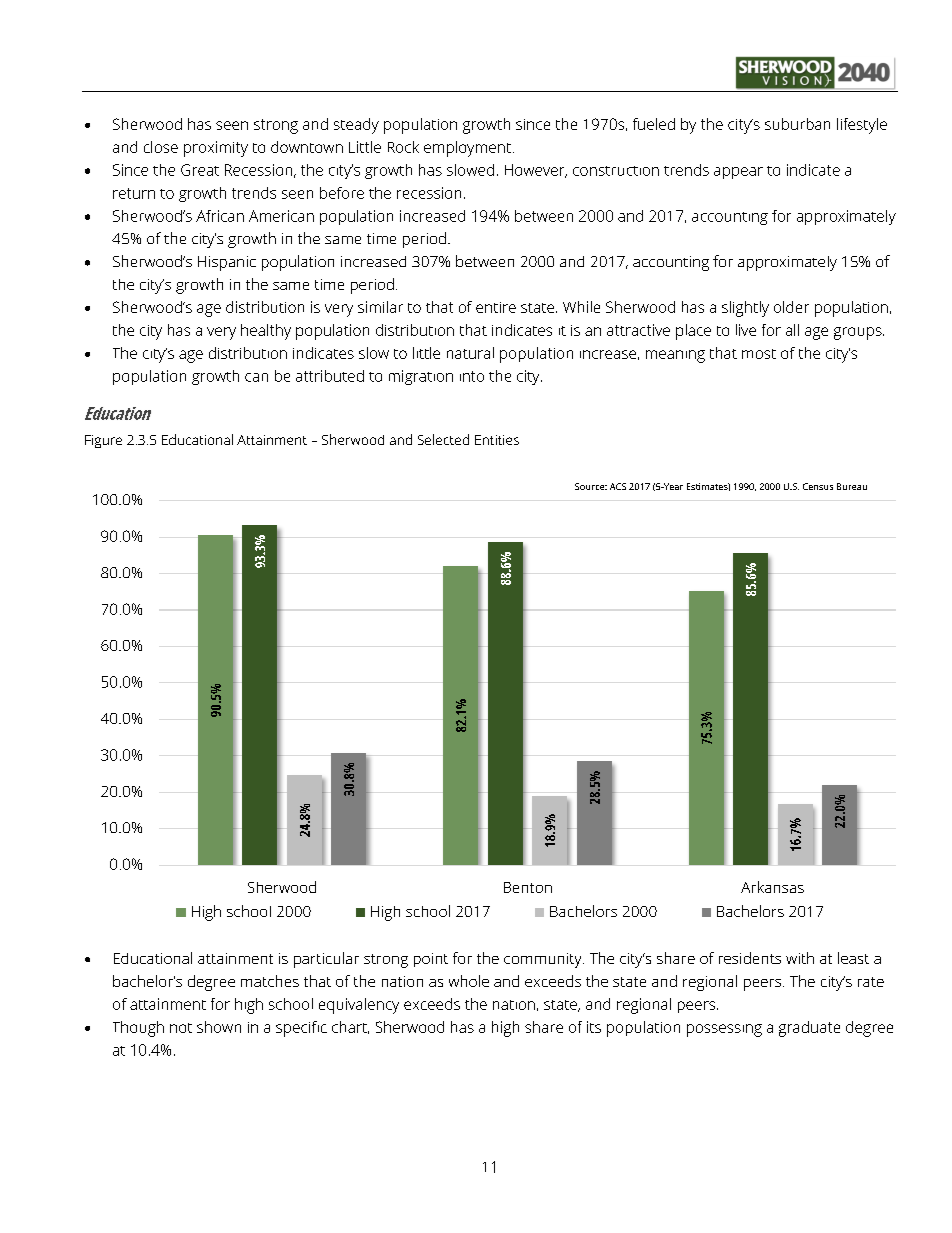  What do you see at coordinates (469, 981) in the screenshot?
I see `whole` at bounding box center [469, 981].
